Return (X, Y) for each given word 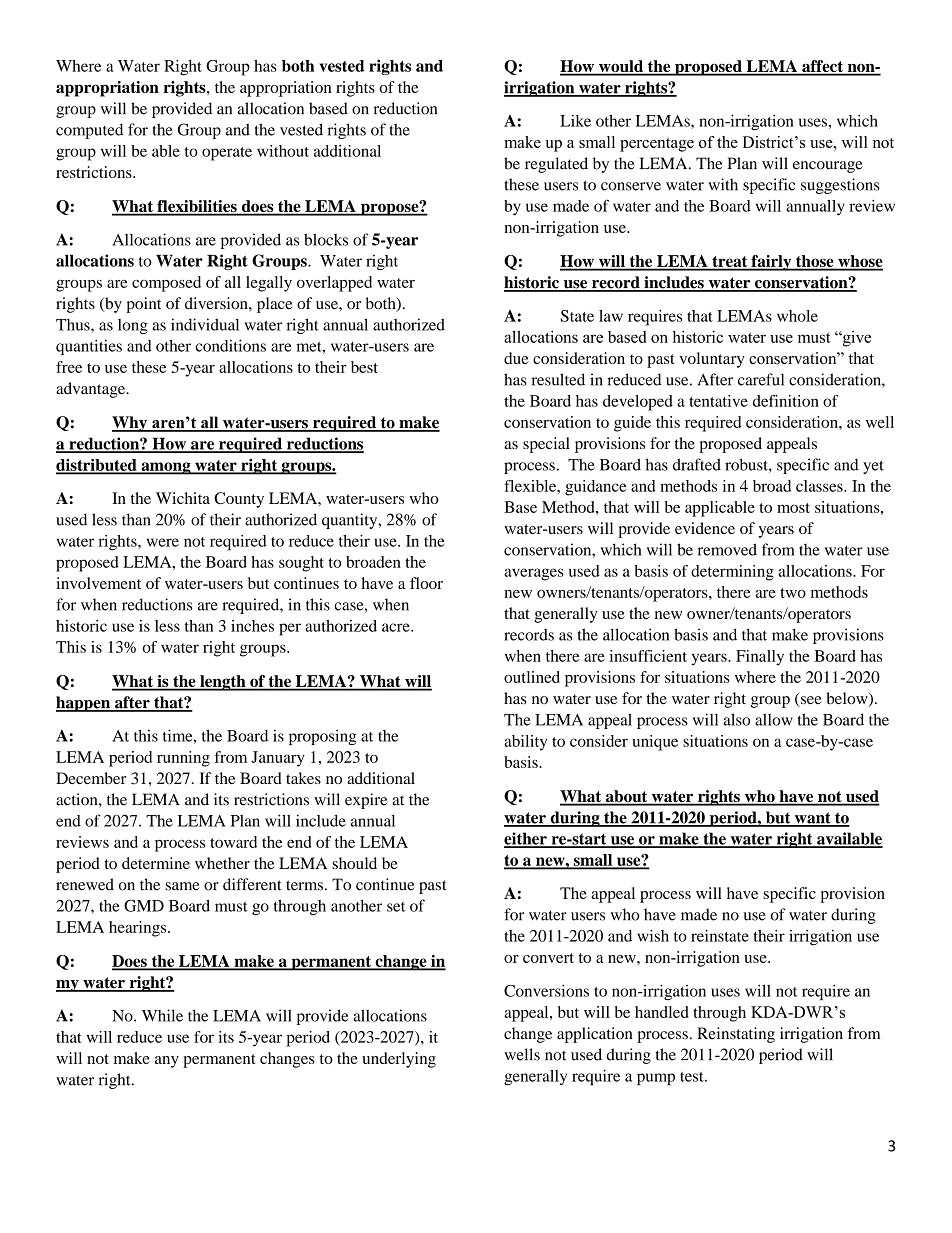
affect (822, 67)
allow (774, 719)
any (167, 1062)
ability (525, 743)
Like (575, 121)
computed (89, 131)
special (546, 445)
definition (786, 401)
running (183, 759)
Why (130, 424)
